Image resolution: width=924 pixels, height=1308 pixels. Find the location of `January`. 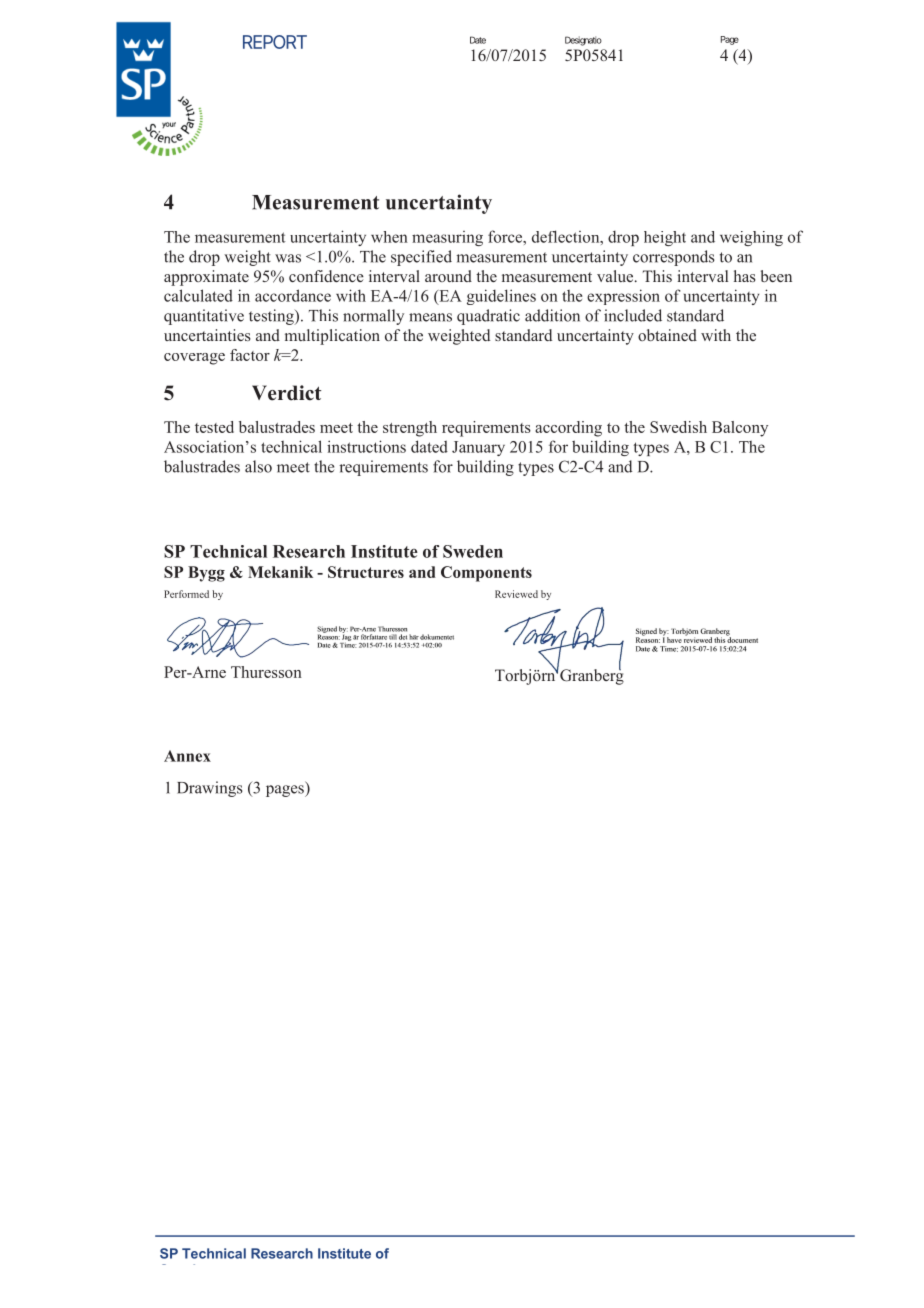

January is located at coordinates (478, 448).
